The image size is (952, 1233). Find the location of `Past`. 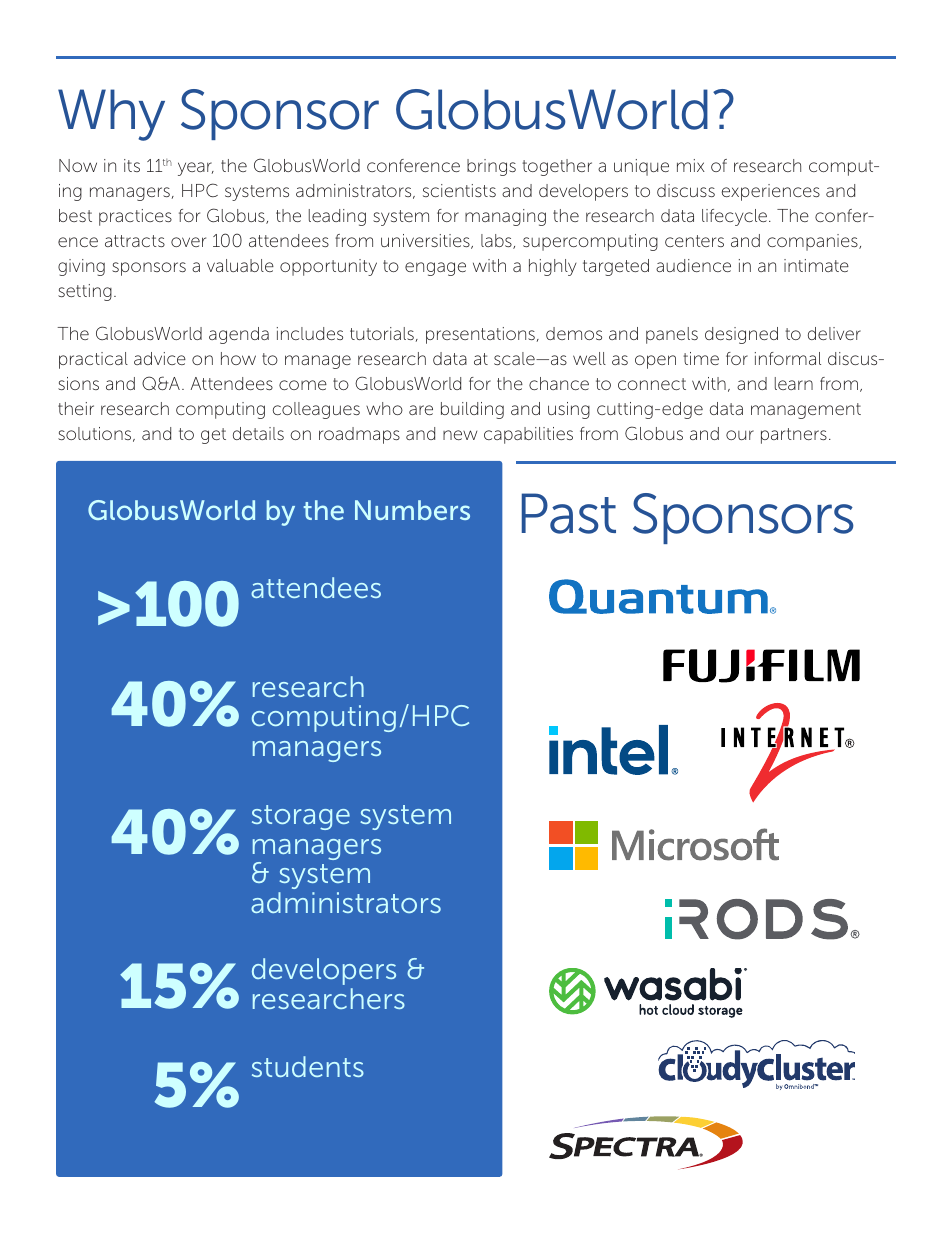

Past is located at coordinates (569, 513).
